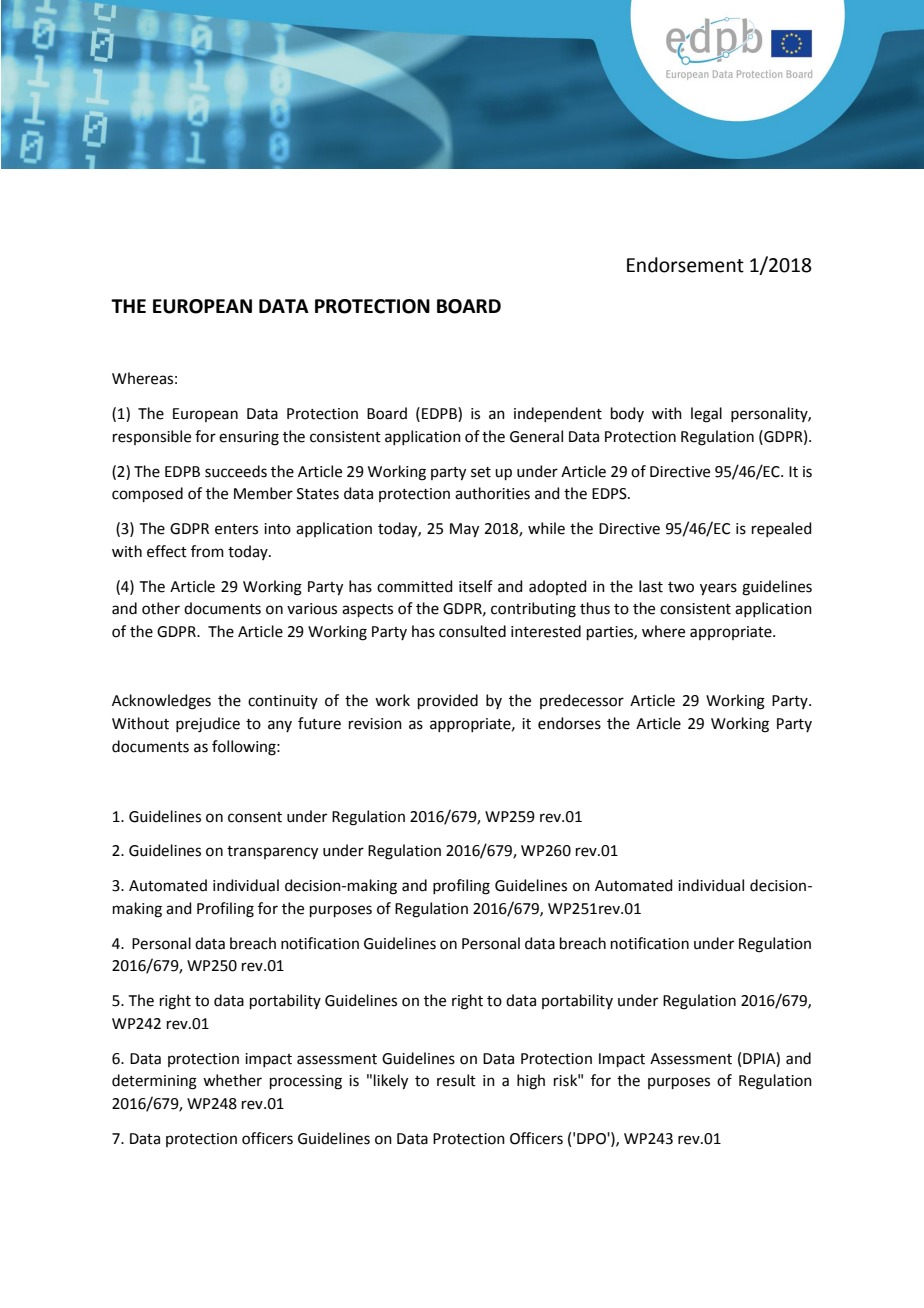 The height and width of the image is (1308, 924). Describe the element at coordinates (232, 1080) in the image. I see `whether` at that location.
